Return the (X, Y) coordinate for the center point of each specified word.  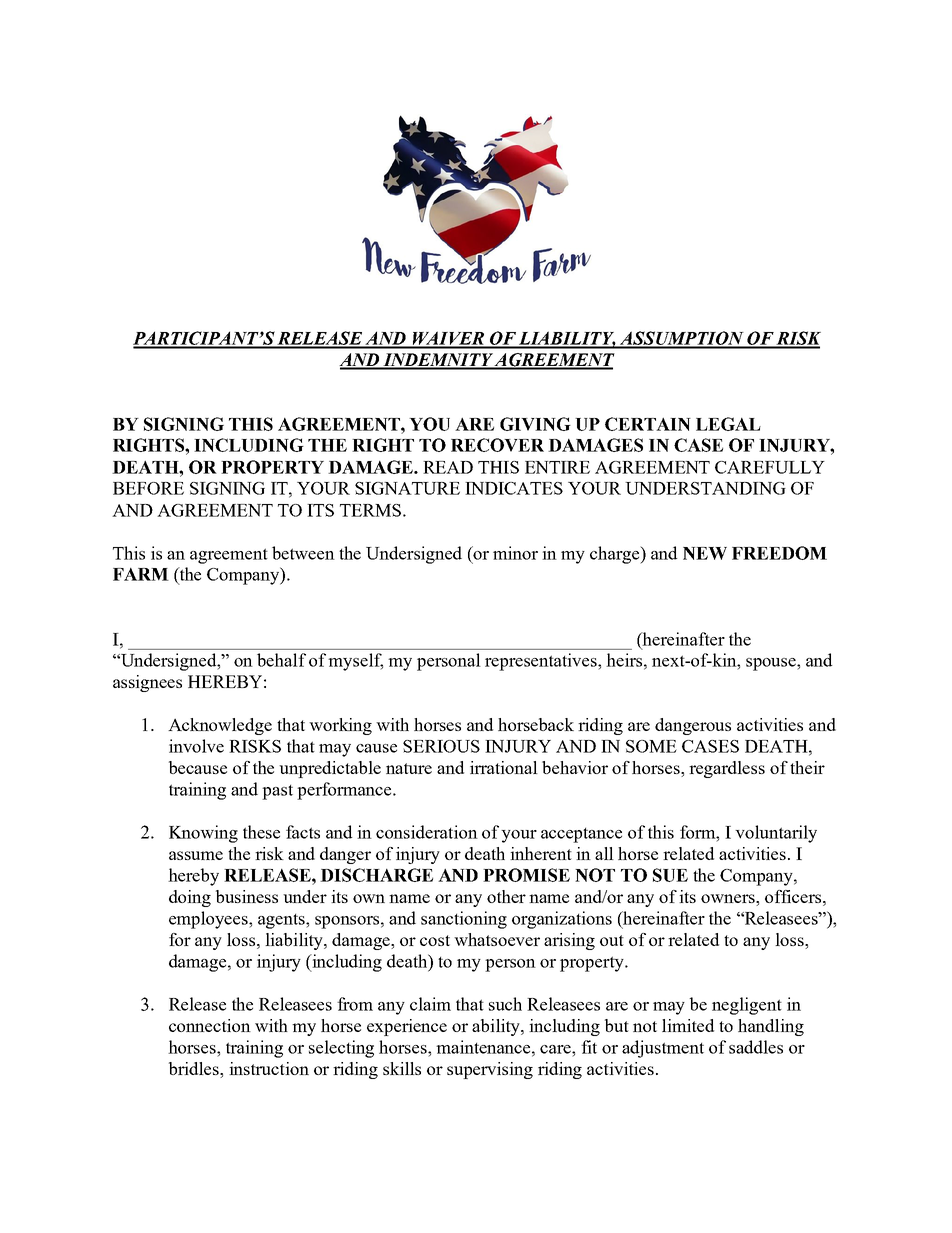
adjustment (663, 1049)
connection (210, 1025)
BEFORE (148, 488)
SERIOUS (441, 746)
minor (515, 553)
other (506, 896)
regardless (727, 769)
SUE (670, 875)
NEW (705, 553)
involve (196, 746)
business (247, 896)
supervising (490, 1070)
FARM (141, 574)
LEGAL (728, 424)
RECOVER (497, 445)
